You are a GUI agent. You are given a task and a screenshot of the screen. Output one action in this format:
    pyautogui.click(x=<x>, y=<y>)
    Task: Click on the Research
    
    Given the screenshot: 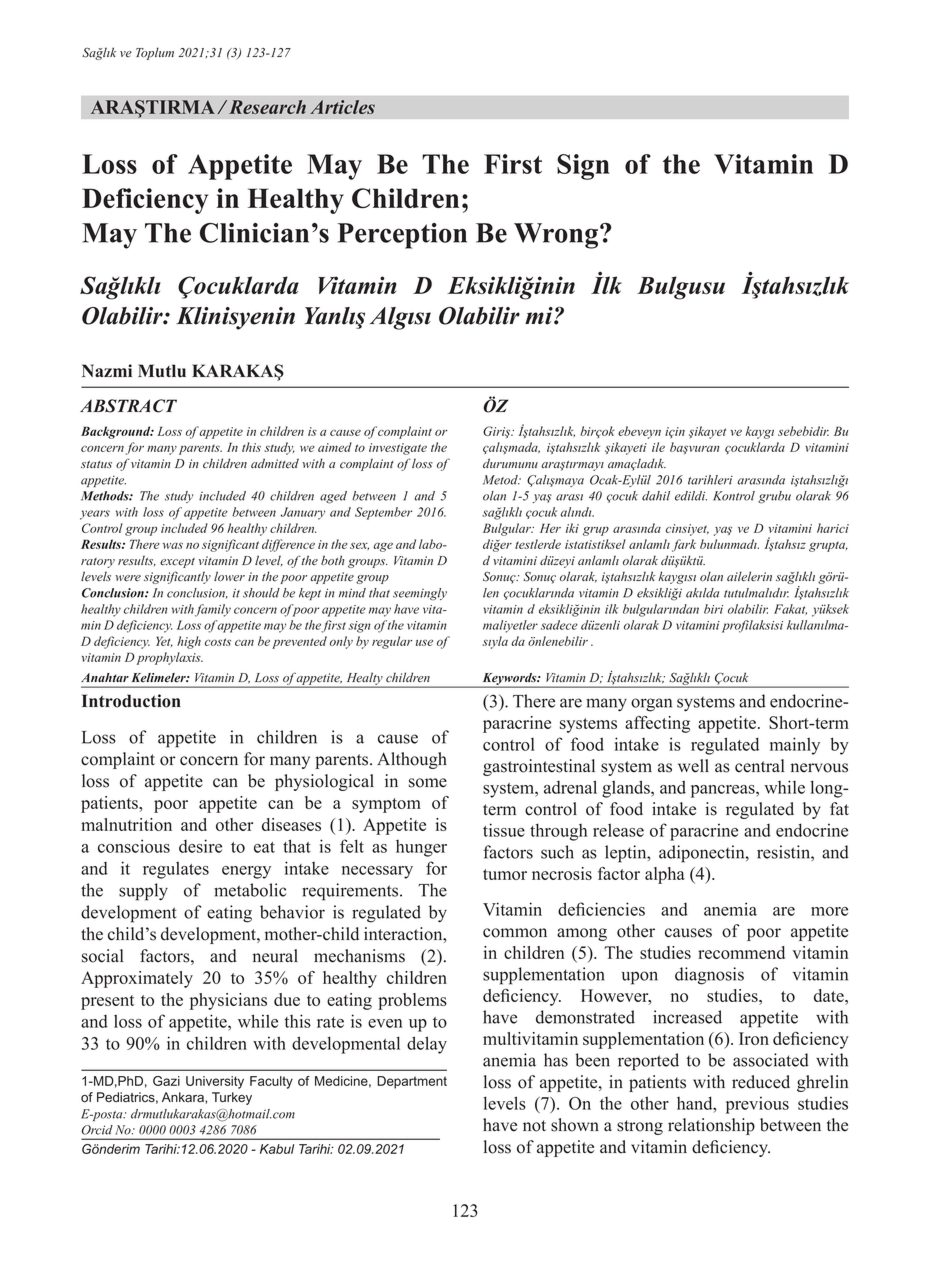 What is the action you would take?
    pyautogui.click(x=267, y=107)
